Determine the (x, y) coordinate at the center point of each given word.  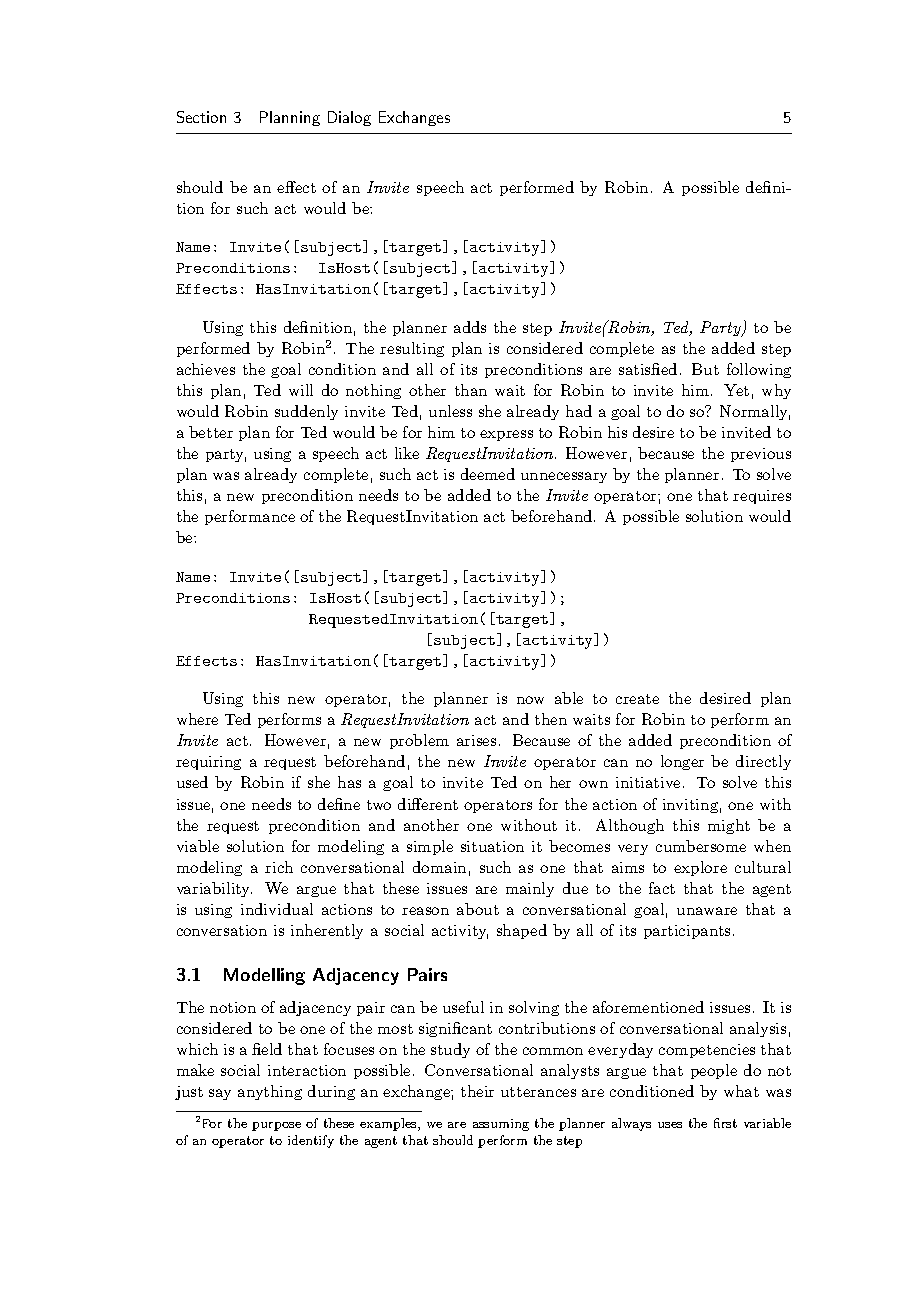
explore (700, 868)
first (725, 1123)
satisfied (648, 369)
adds (470, 327)
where (197, 719)
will (301, 390)
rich (279, 867)
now (530, 700)
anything (270, 1092)
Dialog (349, 118)
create (637, 699)
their (477, 1091)
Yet (736, 390)
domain (439, 867)
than (471, 390)
